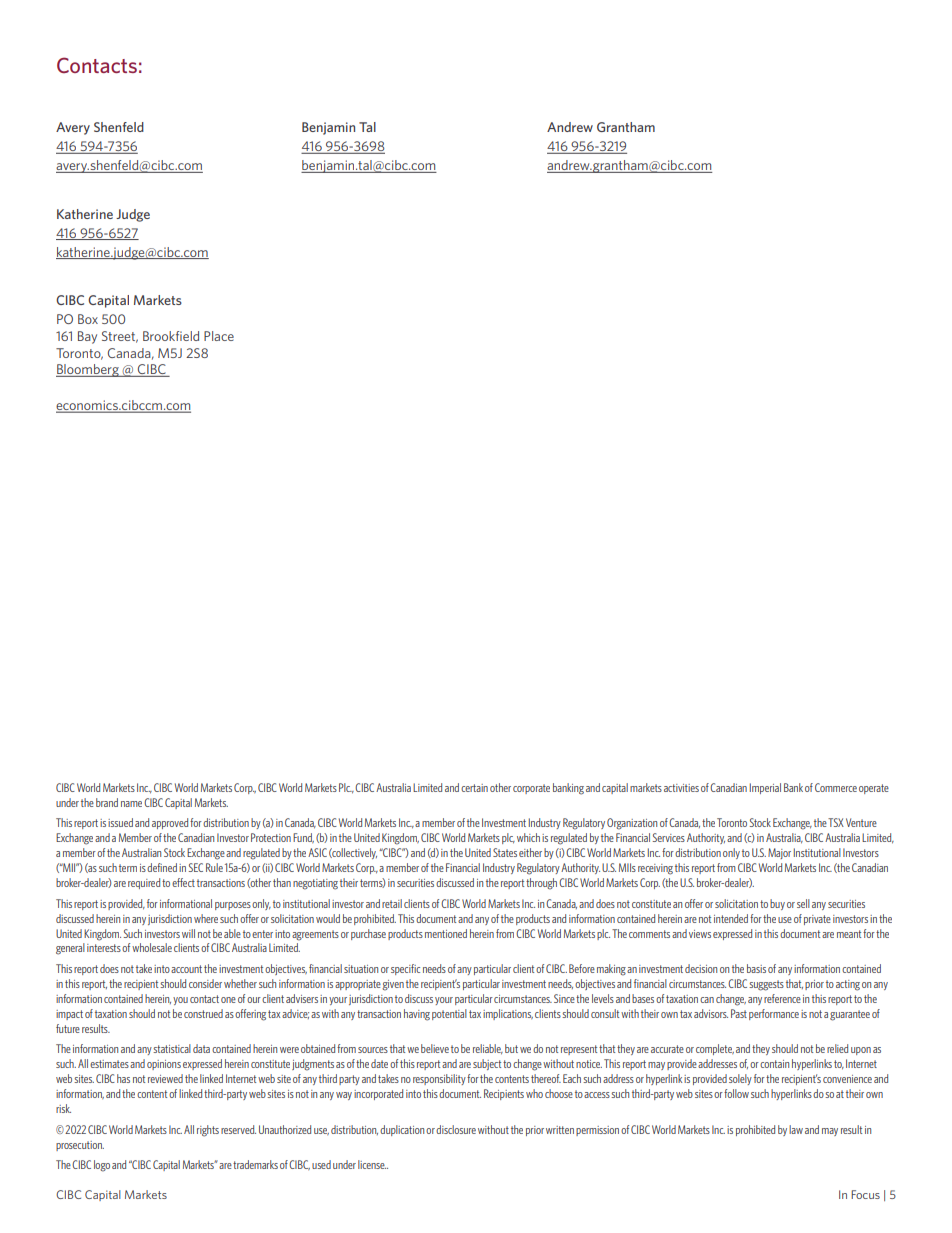 The height and width of the page is (1233, 952). Describe the element at coordinates (796, 1129) in the page. I see `law` at that location.
